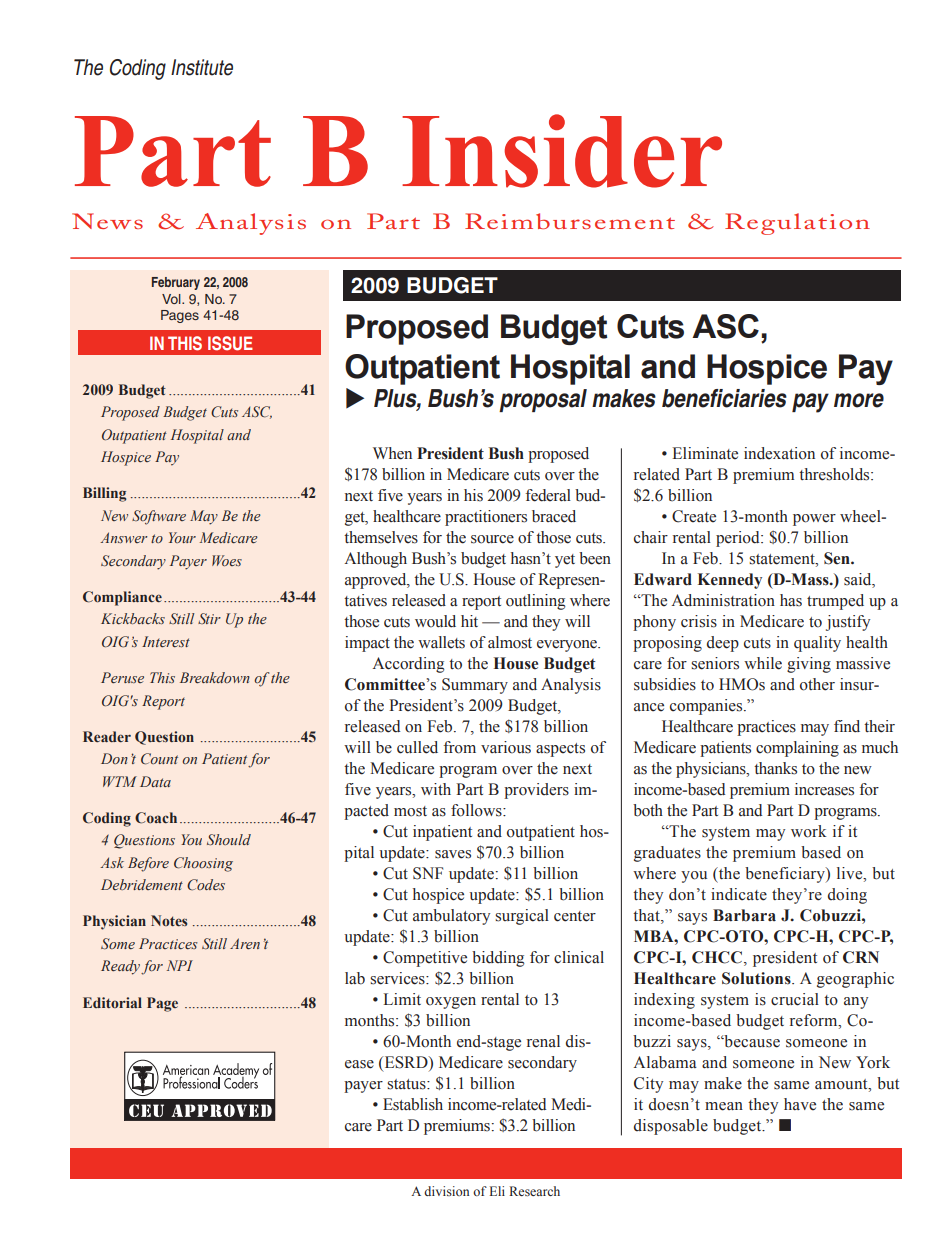 This document has height=1233, width=952. Describe the element at coordinates (814, 520) in the document. I see `power` at that location.
